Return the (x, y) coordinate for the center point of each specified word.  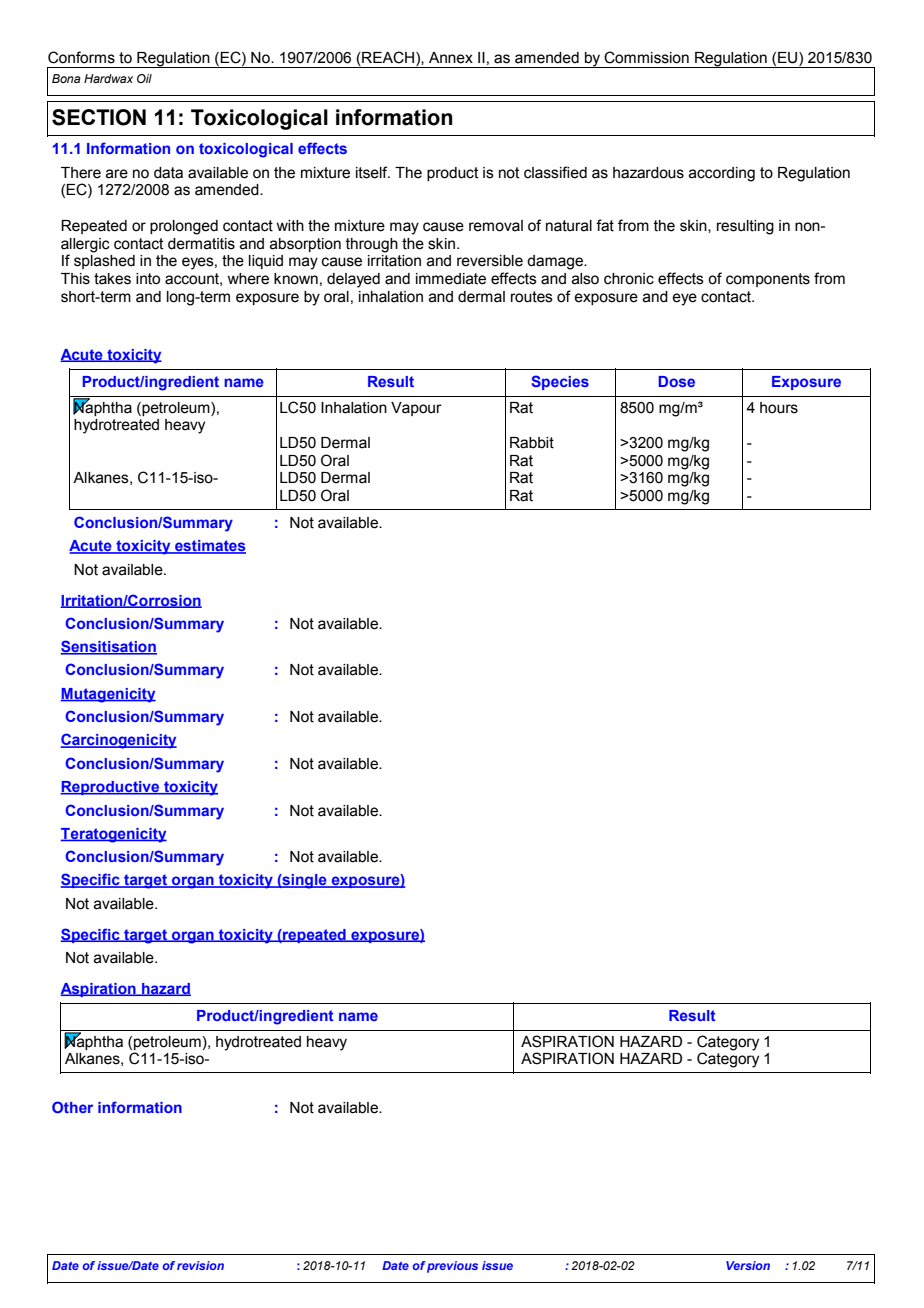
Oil (144, 78)
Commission (646, 57)
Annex (451, 58)
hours (779, 408)
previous (452, 1267)
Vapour (416, 409)
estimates (209, 547)
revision (200, 1265)
